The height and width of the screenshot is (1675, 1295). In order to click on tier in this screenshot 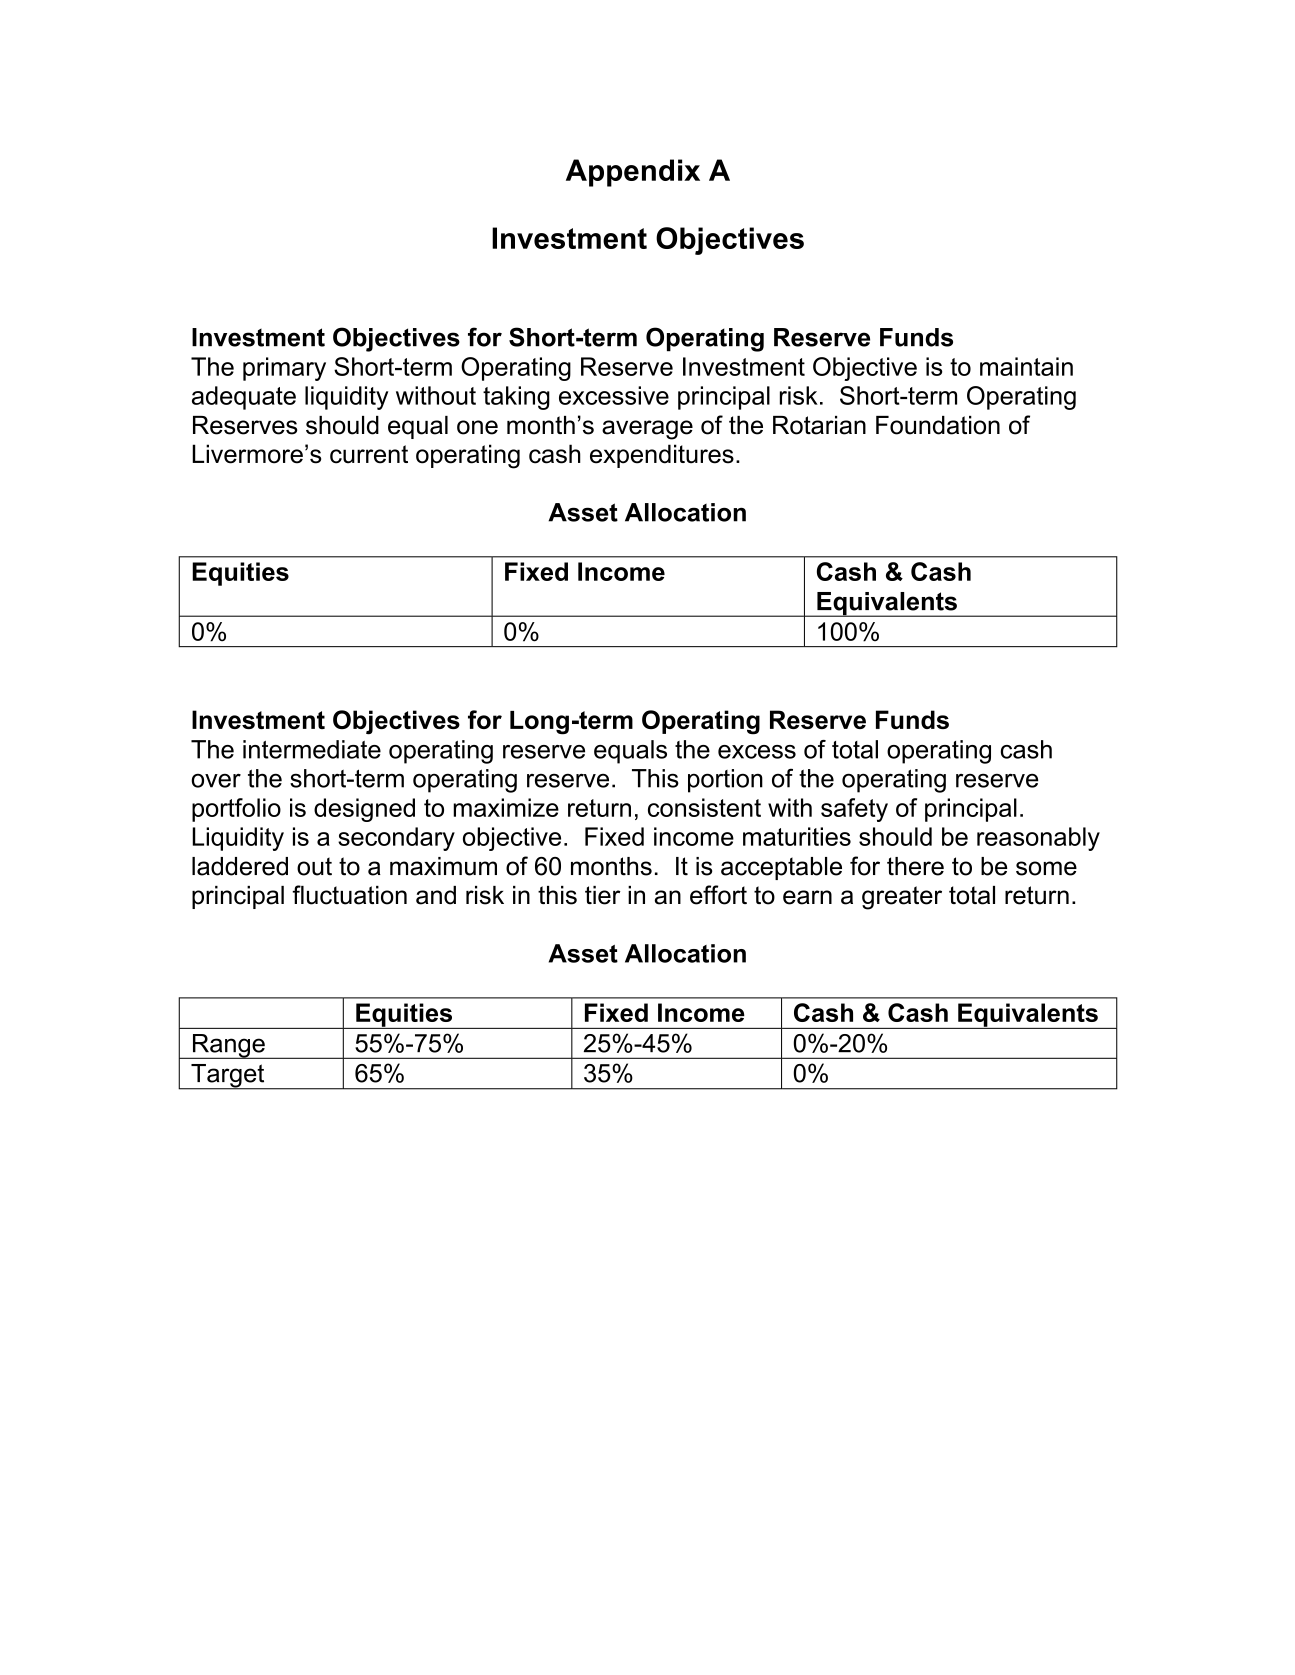, I will do `click(603, 895)`.
